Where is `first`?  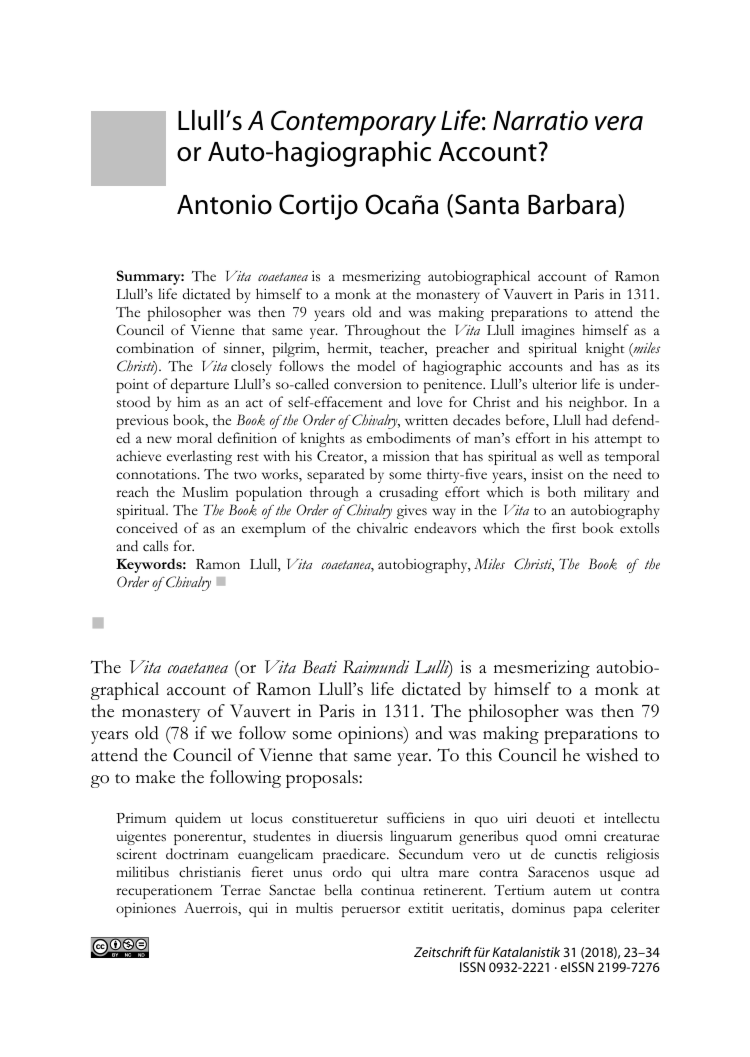 first is located at coordinates (564, 528).
